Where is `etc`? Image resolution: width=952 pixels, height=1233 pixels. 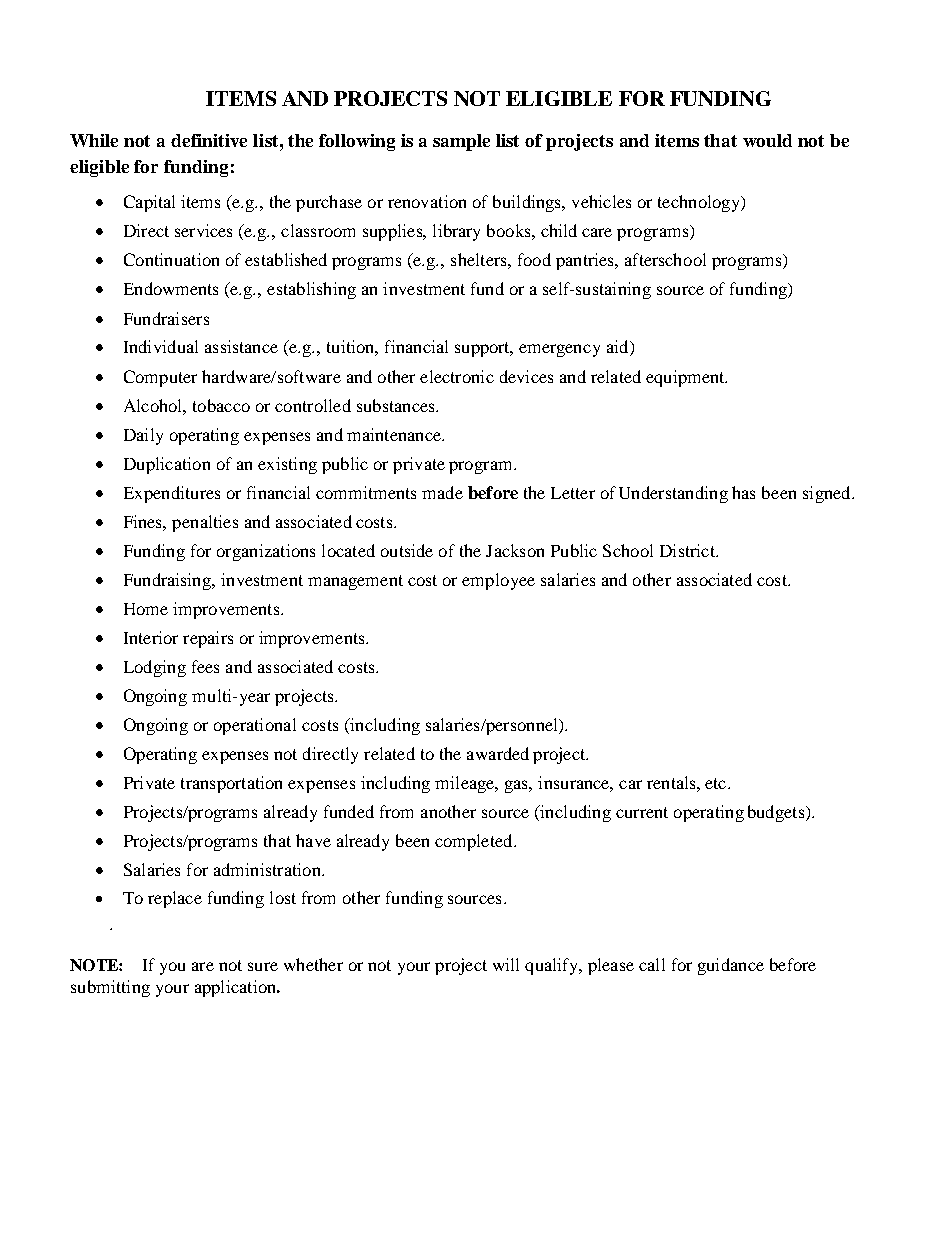 etc is located at coordinates (715, 783).
